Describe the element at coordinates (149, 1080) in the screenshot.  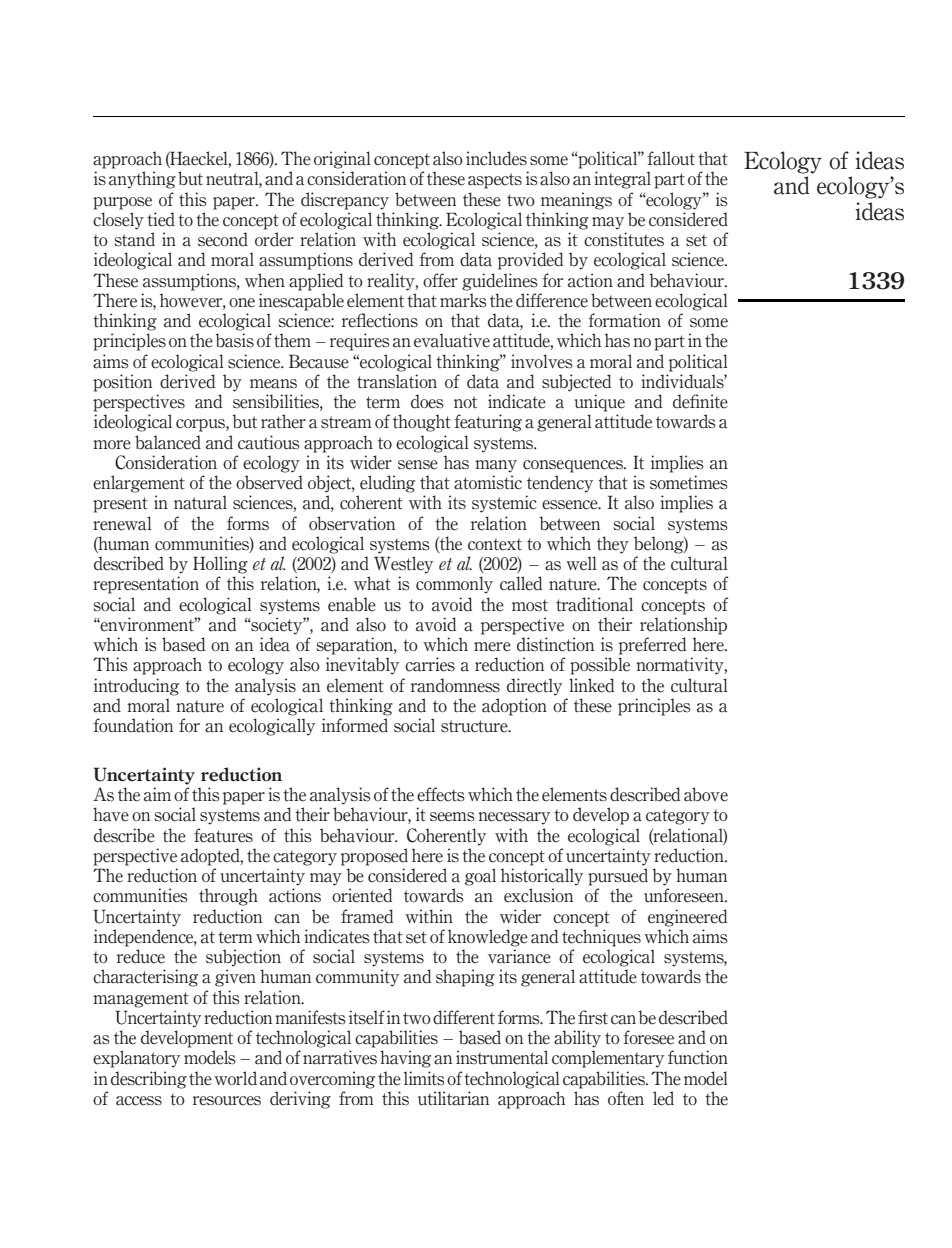
I see `describing` at that location.
